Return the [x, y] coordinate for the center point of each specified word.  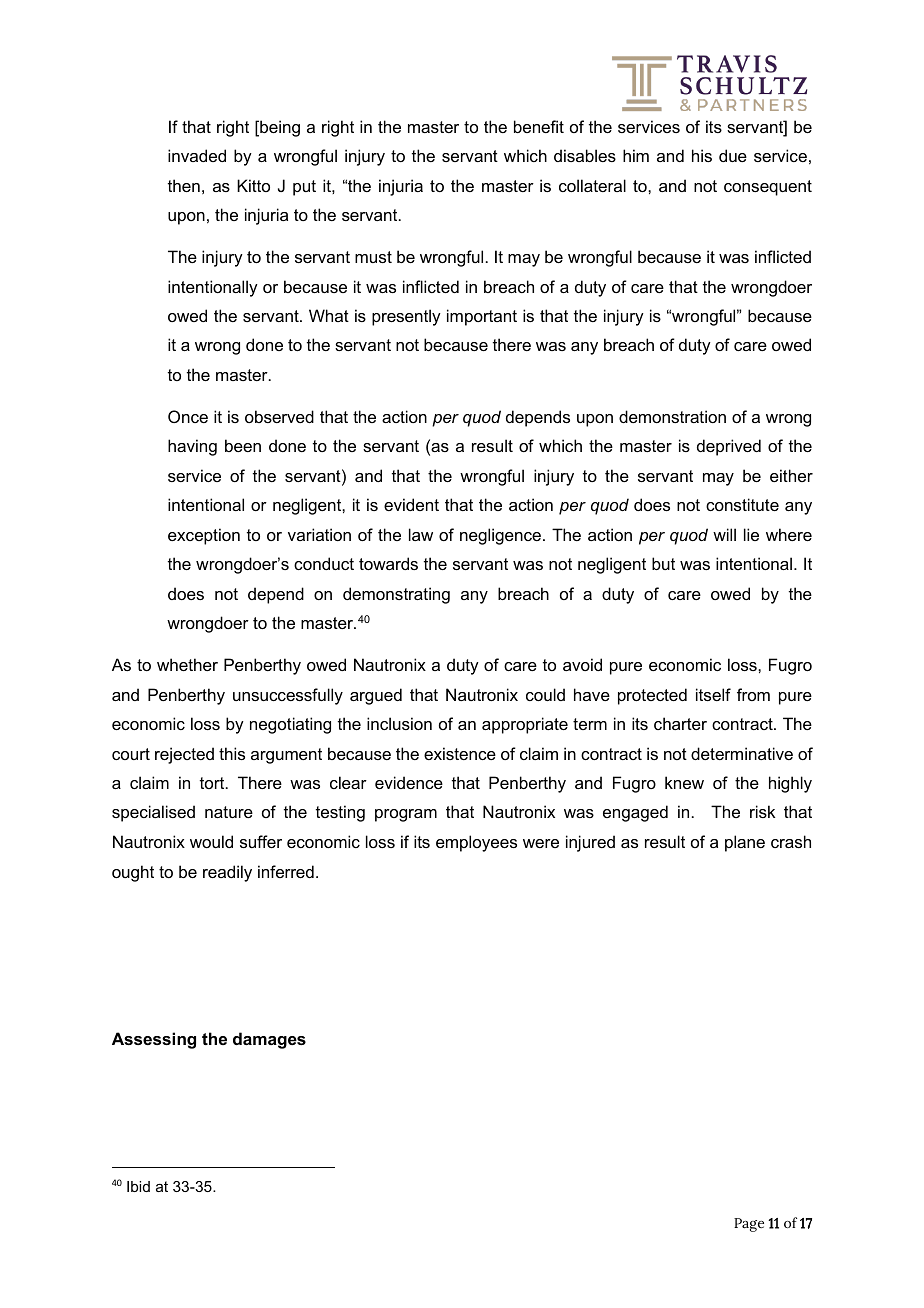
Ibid [138, 1186]
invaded [197, 155]
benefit [539, 126]
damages [269, 1040]
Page [749, 1225]
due [733, 155]
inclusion [399, 723]
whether [187, 664]
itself [713, 694]
